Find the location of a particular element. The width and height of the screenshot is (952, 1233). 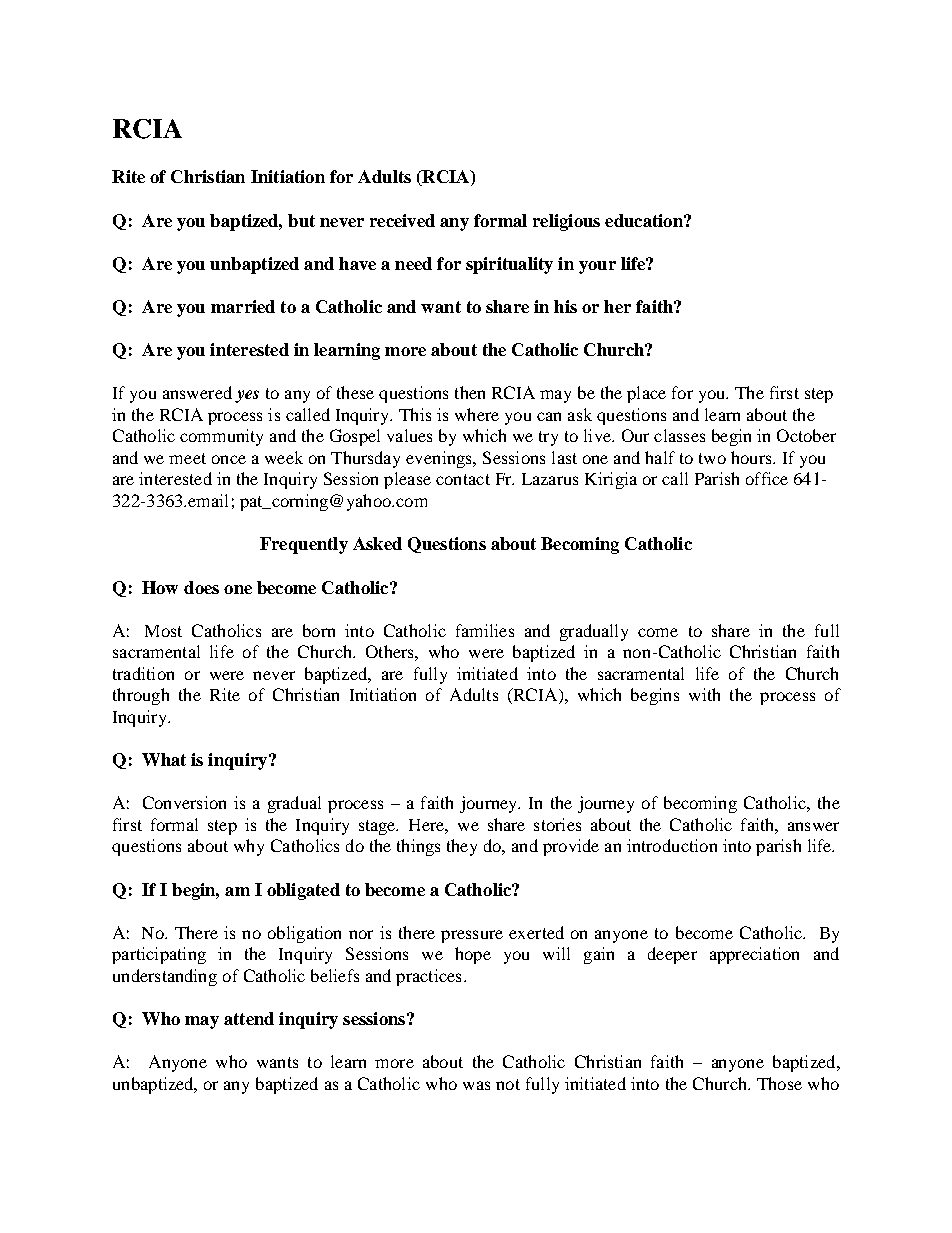

contact is located at coordinates (463, 479).
